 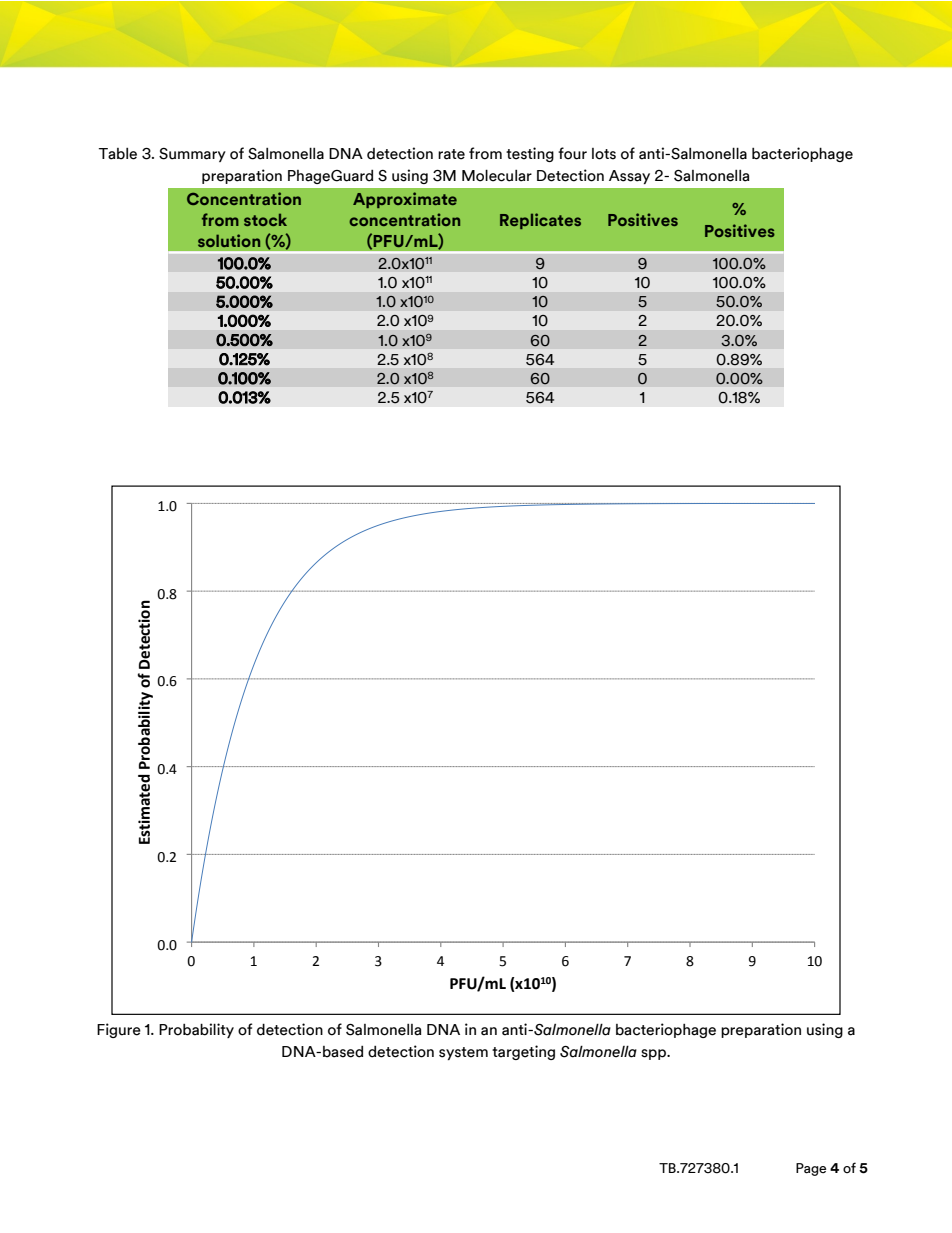 What do you see at coordinates (497, 175) in the page?
I see `Molecular` at bounding box center [497, 175].
